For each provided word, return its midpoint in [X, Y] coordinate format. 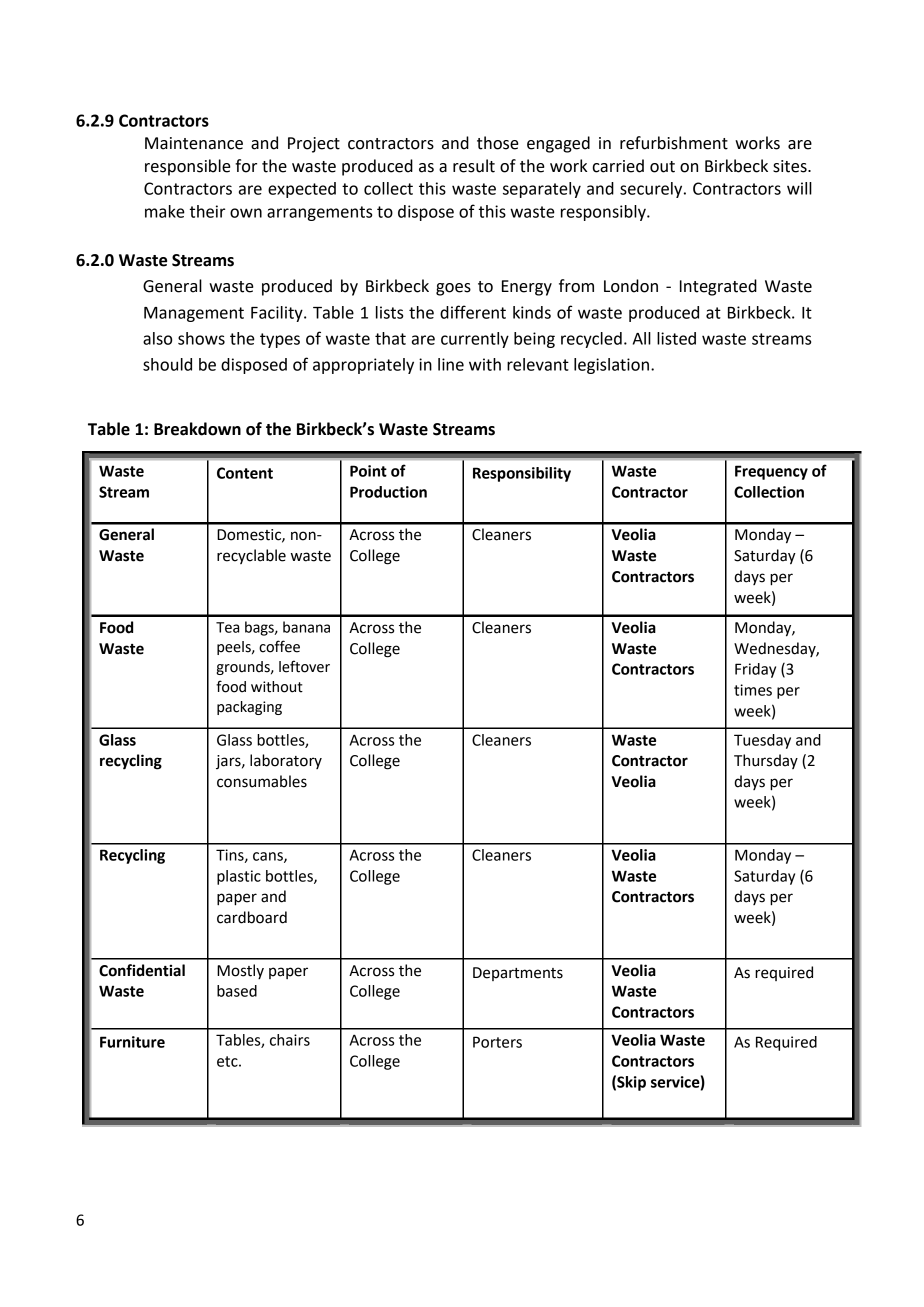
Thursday [766, 761]
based [237, 991]
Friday [755, 670]
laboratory [286, 761]
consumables [262, 781]
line [451, 364]
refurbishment [674, 143]
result [474, 166]
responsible [188, 167]
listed [676, 338]
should [167, 364]
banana [306, 627]
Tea [227, 627]
